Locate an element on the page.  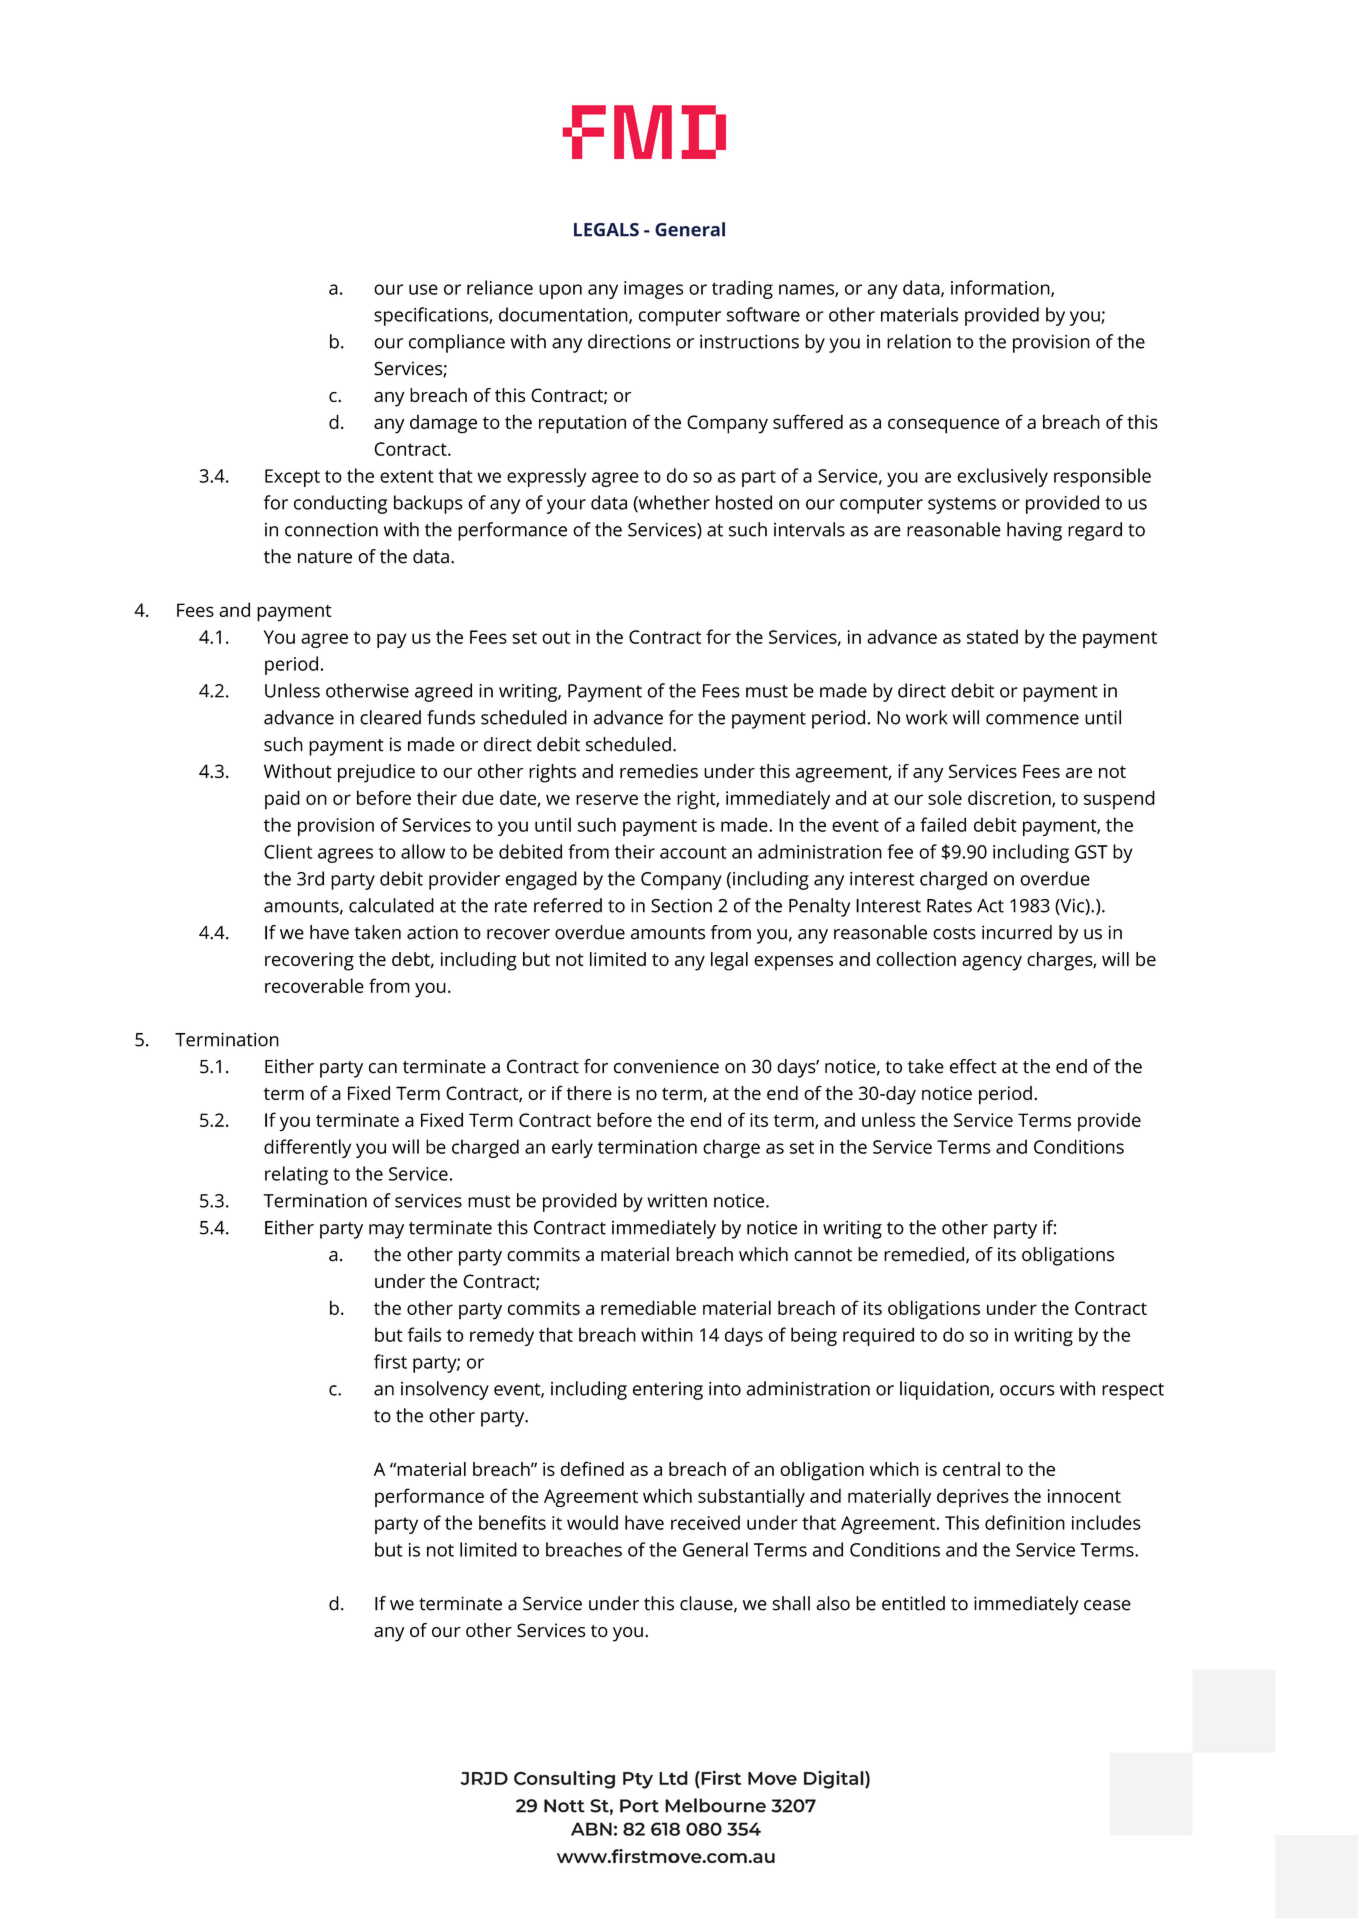
cleared is located at coordinates (390, 717).
